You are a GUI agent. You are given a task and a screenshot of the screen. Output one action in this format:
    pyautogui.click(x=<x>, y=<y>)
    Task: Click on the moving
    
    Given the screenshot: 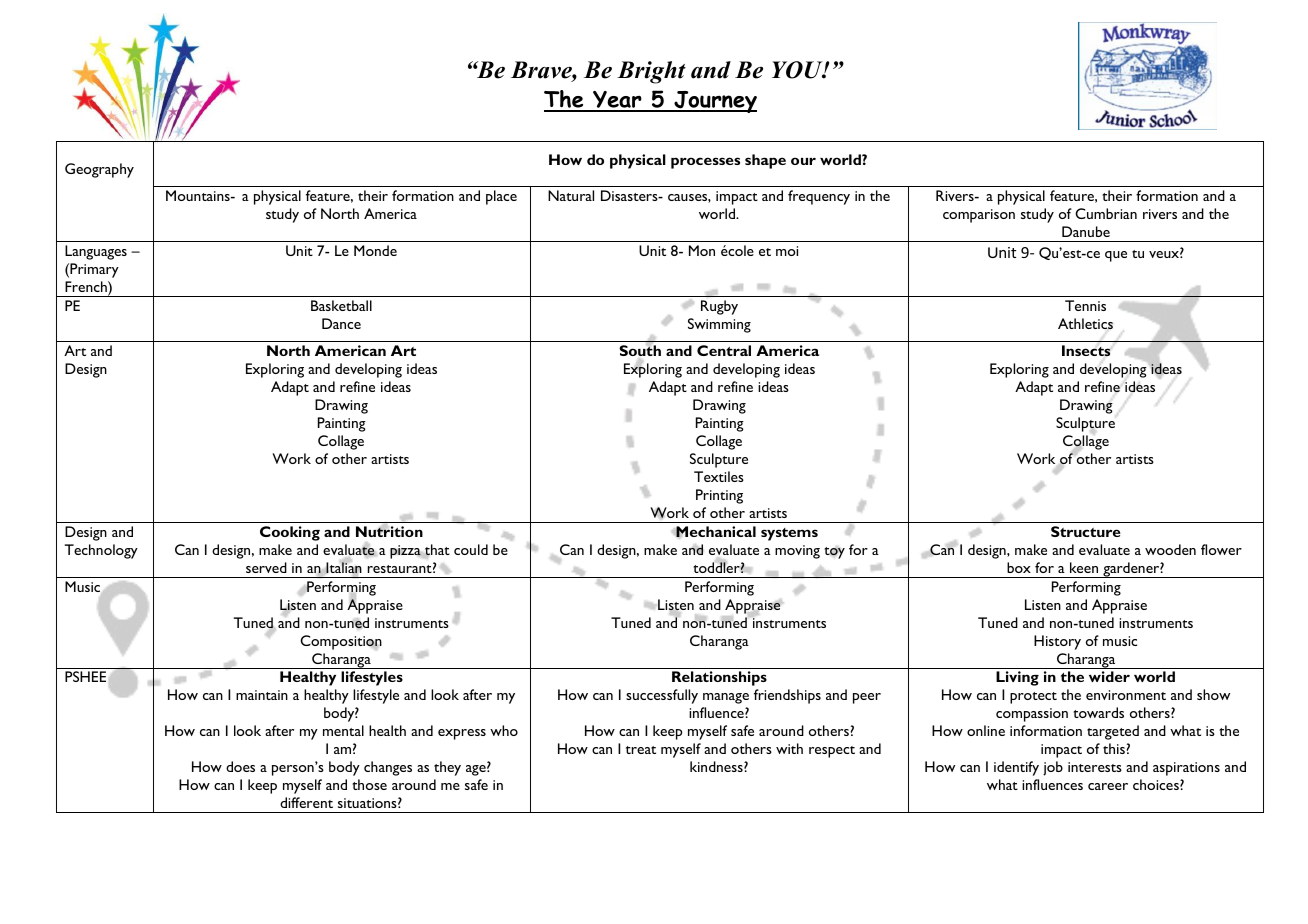 What is the action you would take?
    pyautogui.click(x=797, y=552)
